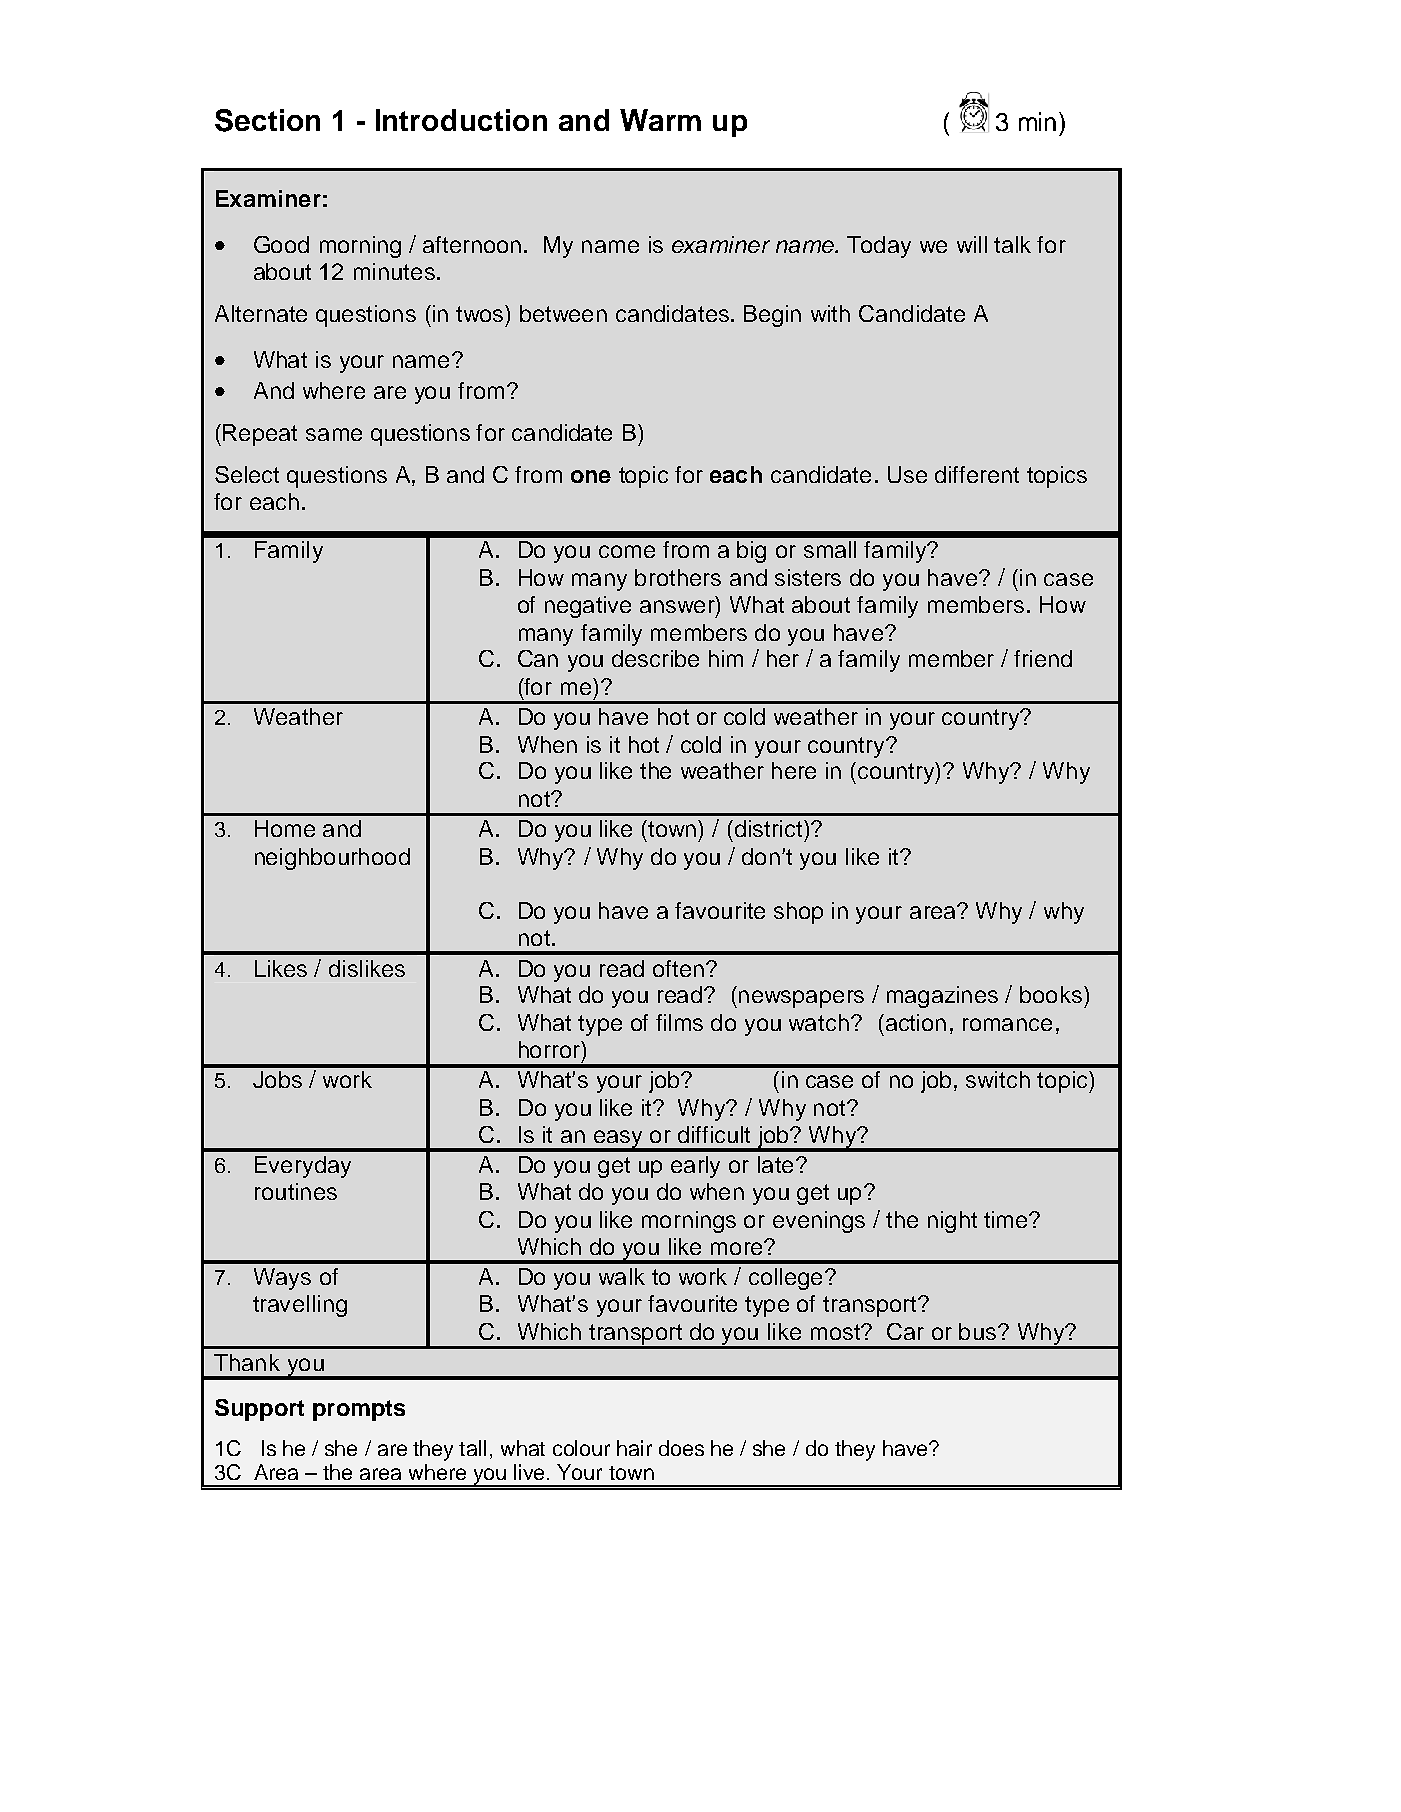 This page has height=1812, width=1401. I want to click on will, so click(972, 244).
